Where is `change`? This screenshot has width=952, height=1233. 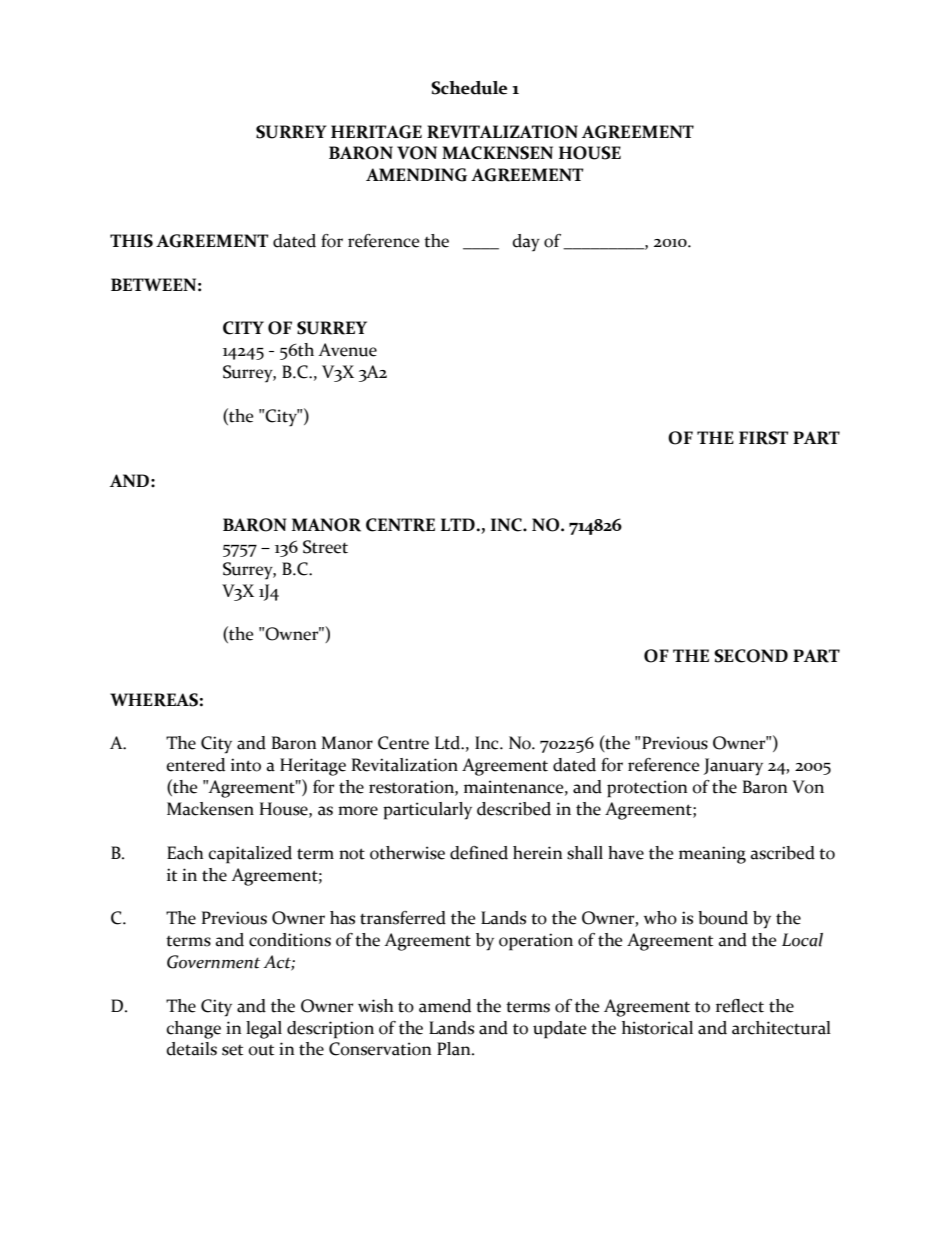
change is located at coordinates (193, 1030).
